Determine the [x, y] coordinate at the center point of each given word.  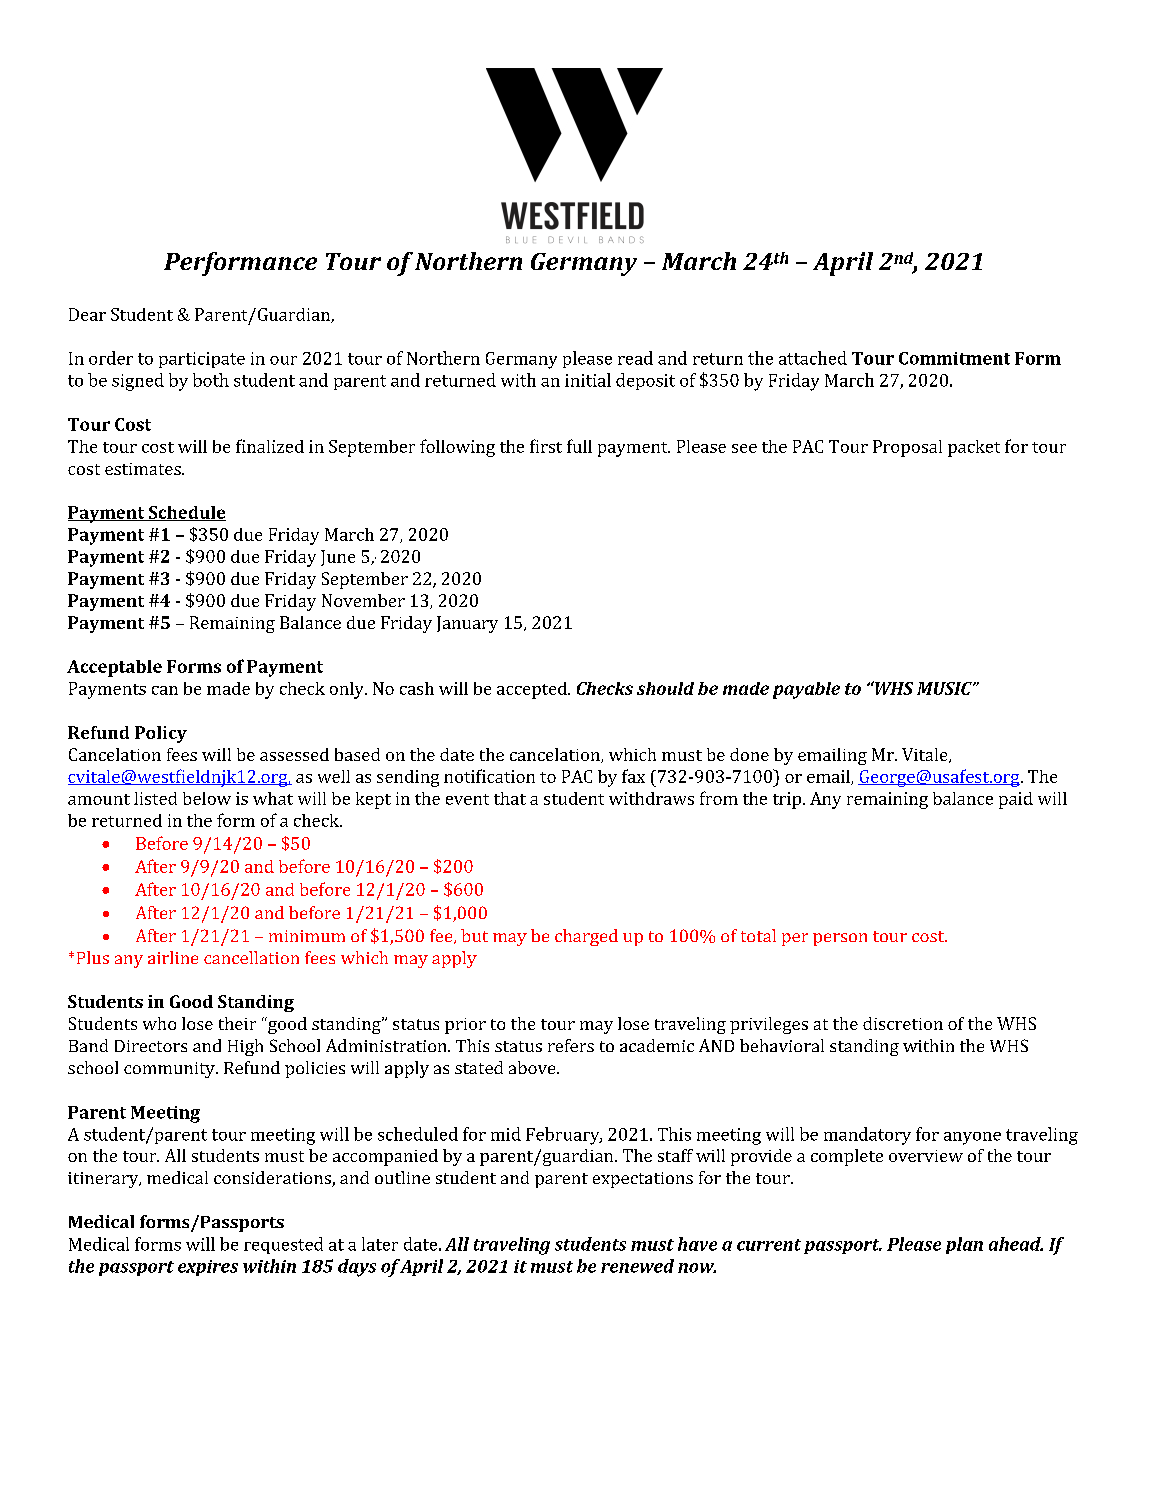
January [467, 624]
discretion [903, 1023]
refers [571, 1045]
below [207, 798]
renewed [637, 1266]
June [338, 558]
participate [202, 360]
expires [208, 1268]
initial [588, 380]
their [237, 1023]
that [510, 798]
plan [964, 1245]
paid [1016, 800]
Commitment [954, 358]
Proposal [907, 448]
